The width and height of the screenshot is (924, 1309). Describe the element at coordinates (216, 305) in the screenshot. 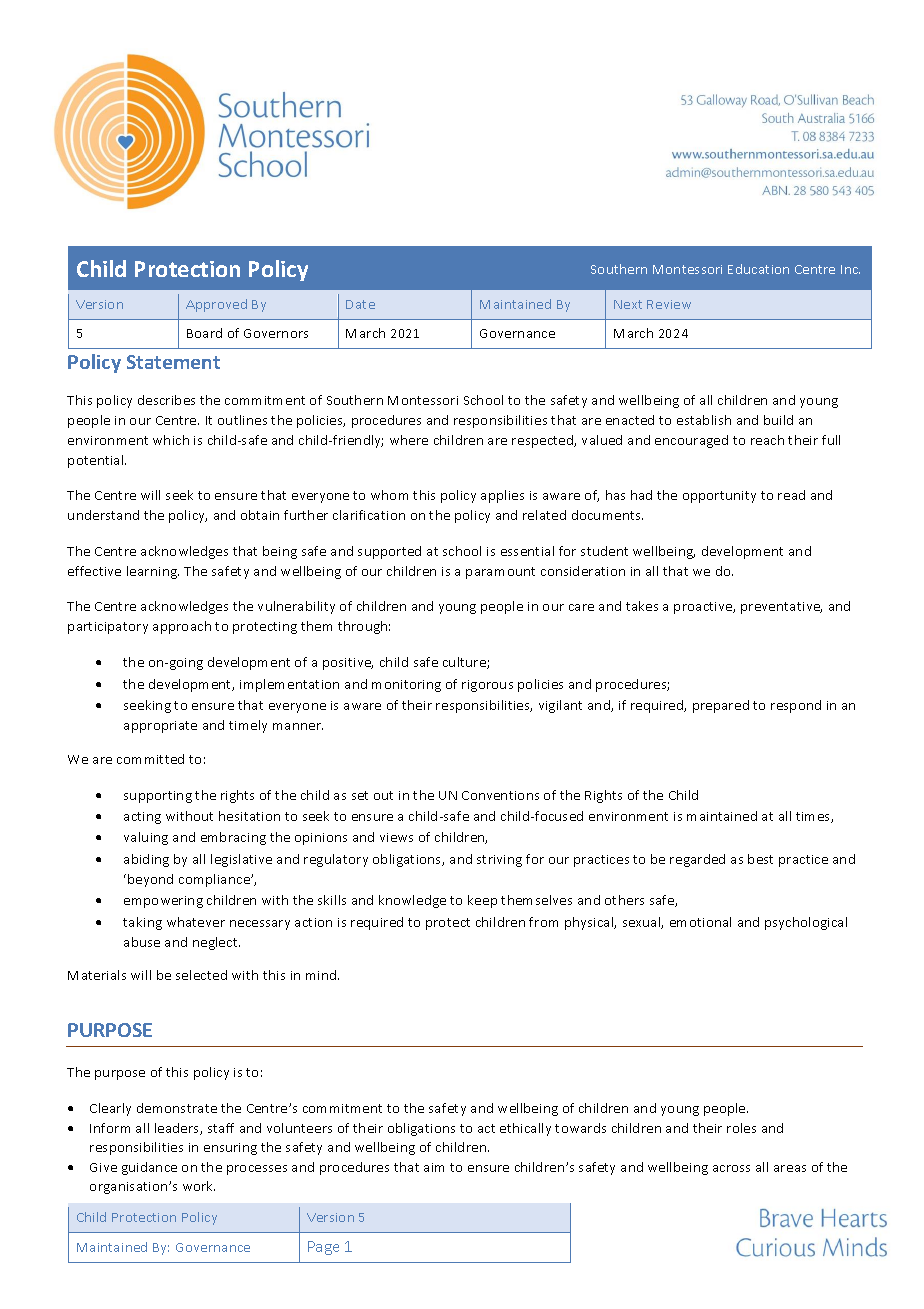

I see `Approved` at that location.
